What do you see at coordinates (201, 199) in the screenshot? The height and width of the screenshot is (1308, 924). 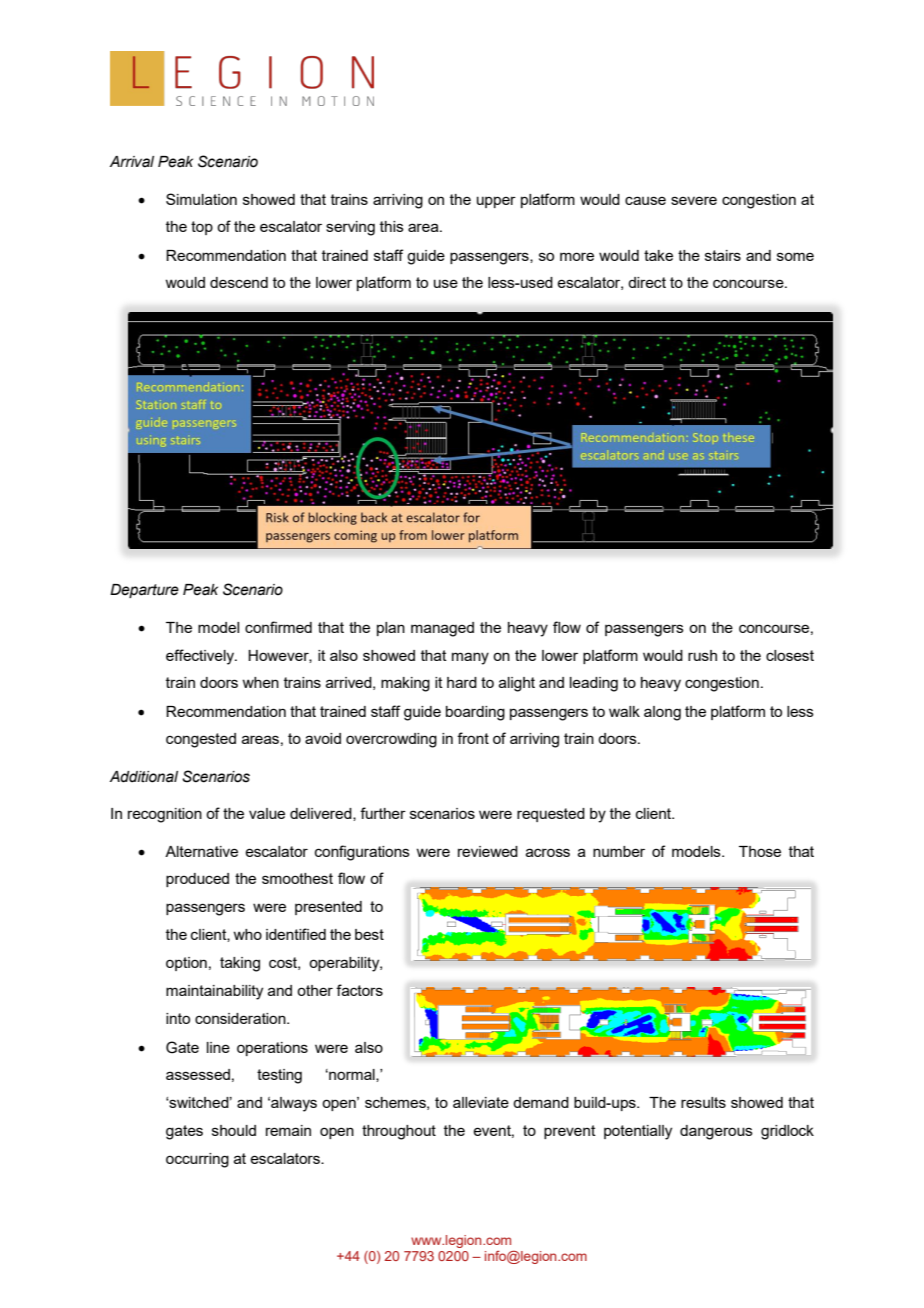 I see `Simulation` at bounding box center [201, 199].
